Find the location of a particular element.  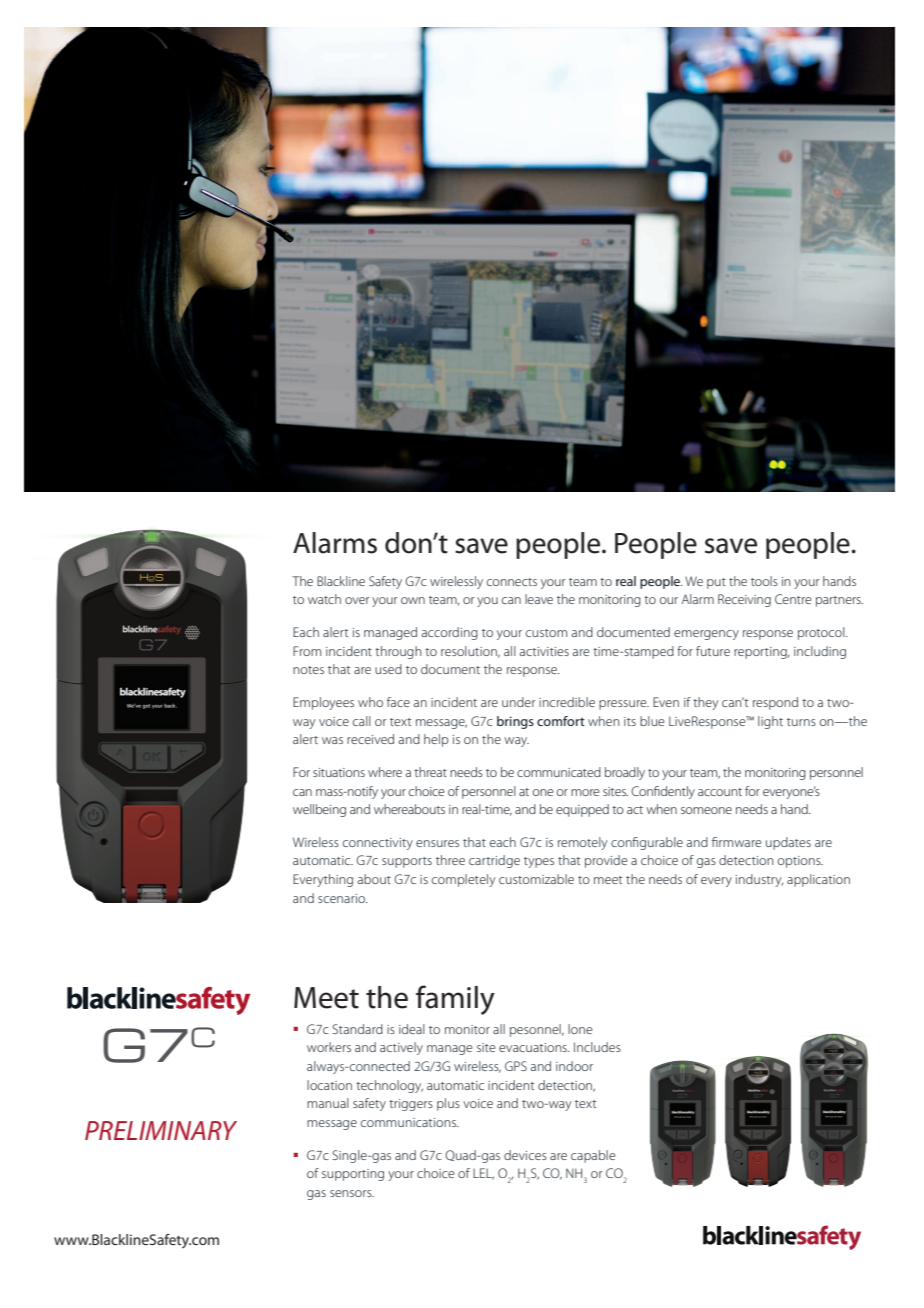

Receiving is located at coordinates (744, 600).
